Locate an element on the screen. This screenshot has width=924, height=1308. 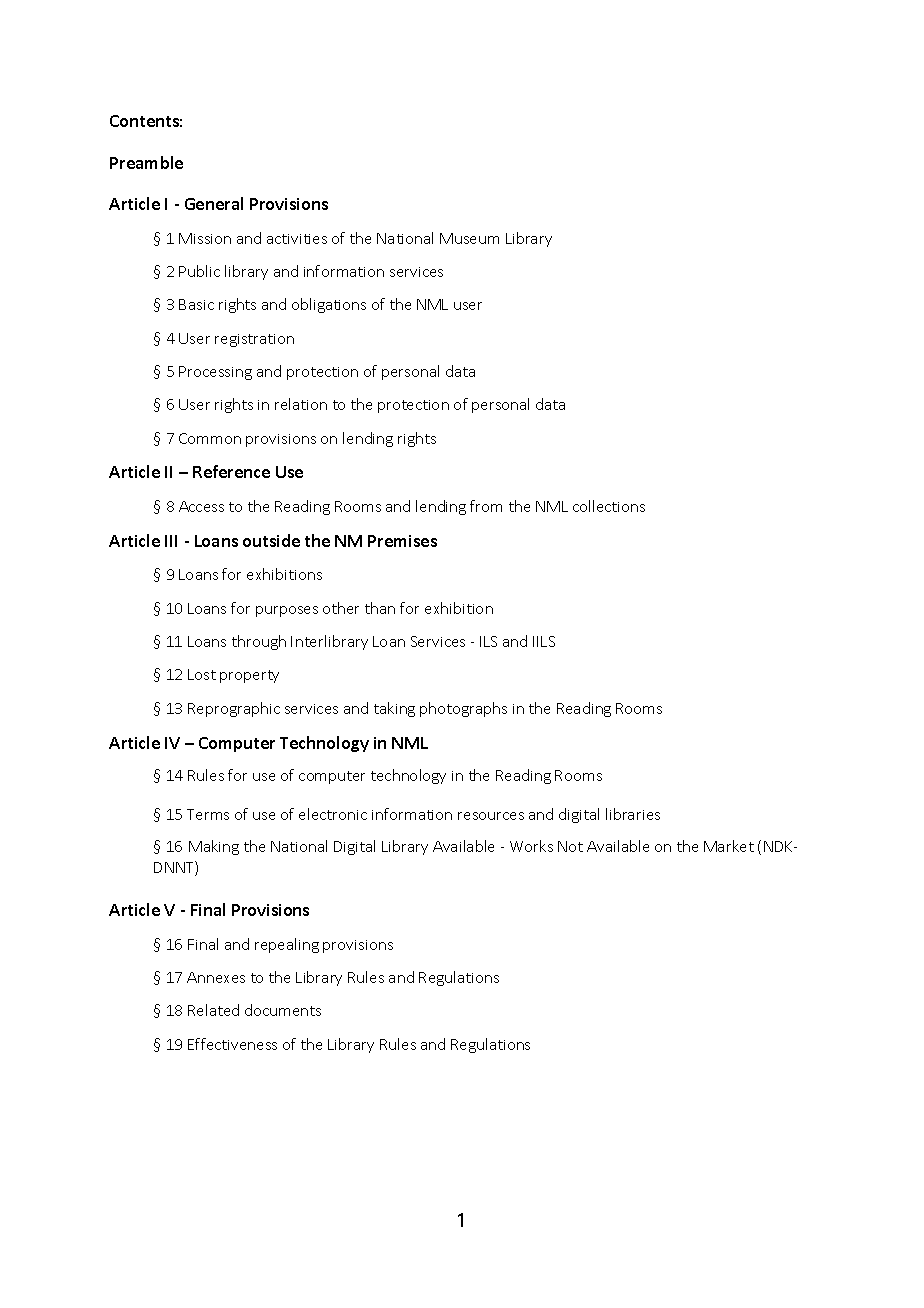
Museum is located at coordinates (469, 238).
